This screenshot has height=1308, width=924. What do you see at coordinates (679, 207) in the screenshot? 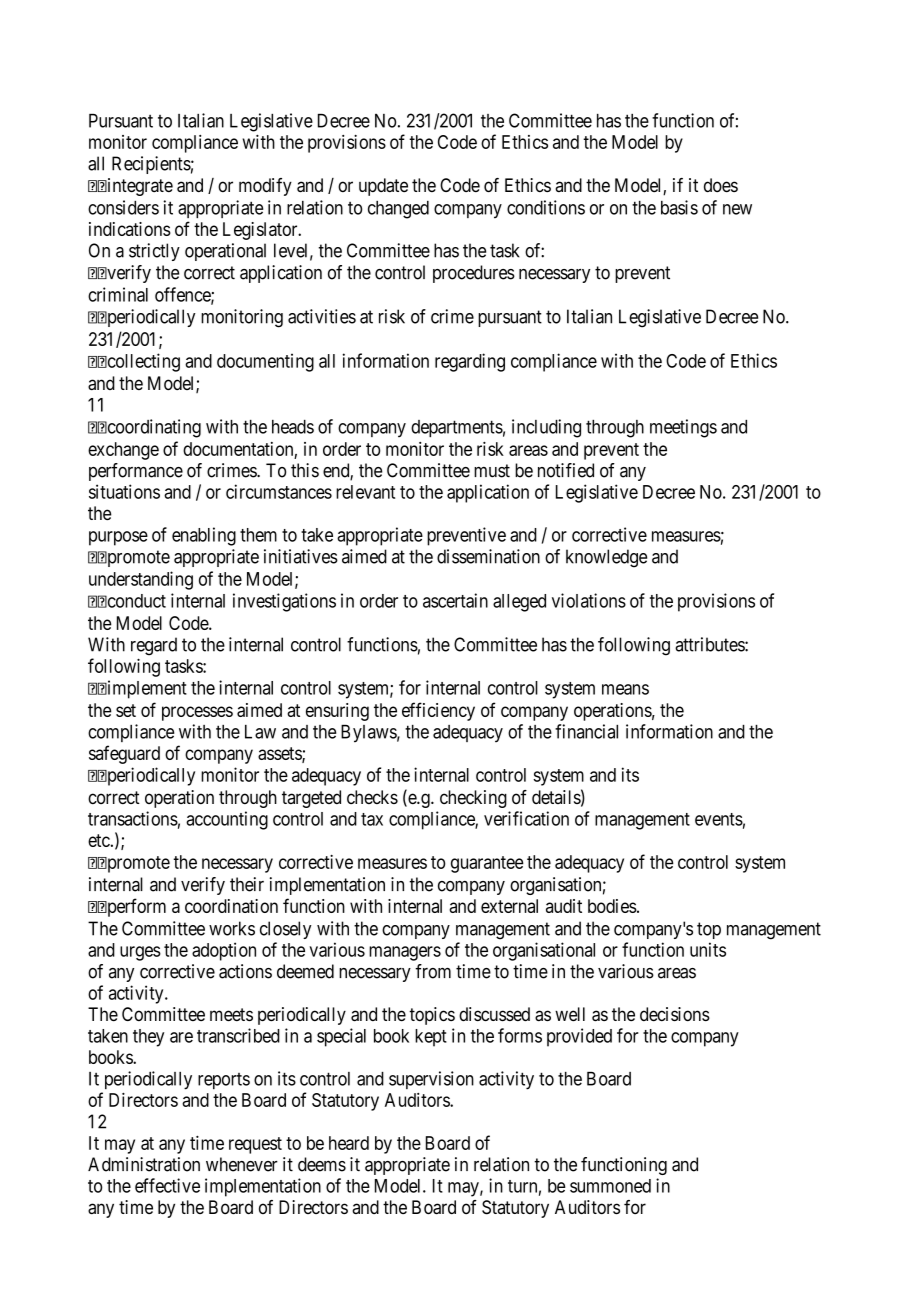
I see `basis` at bounding box center [679, 207].
